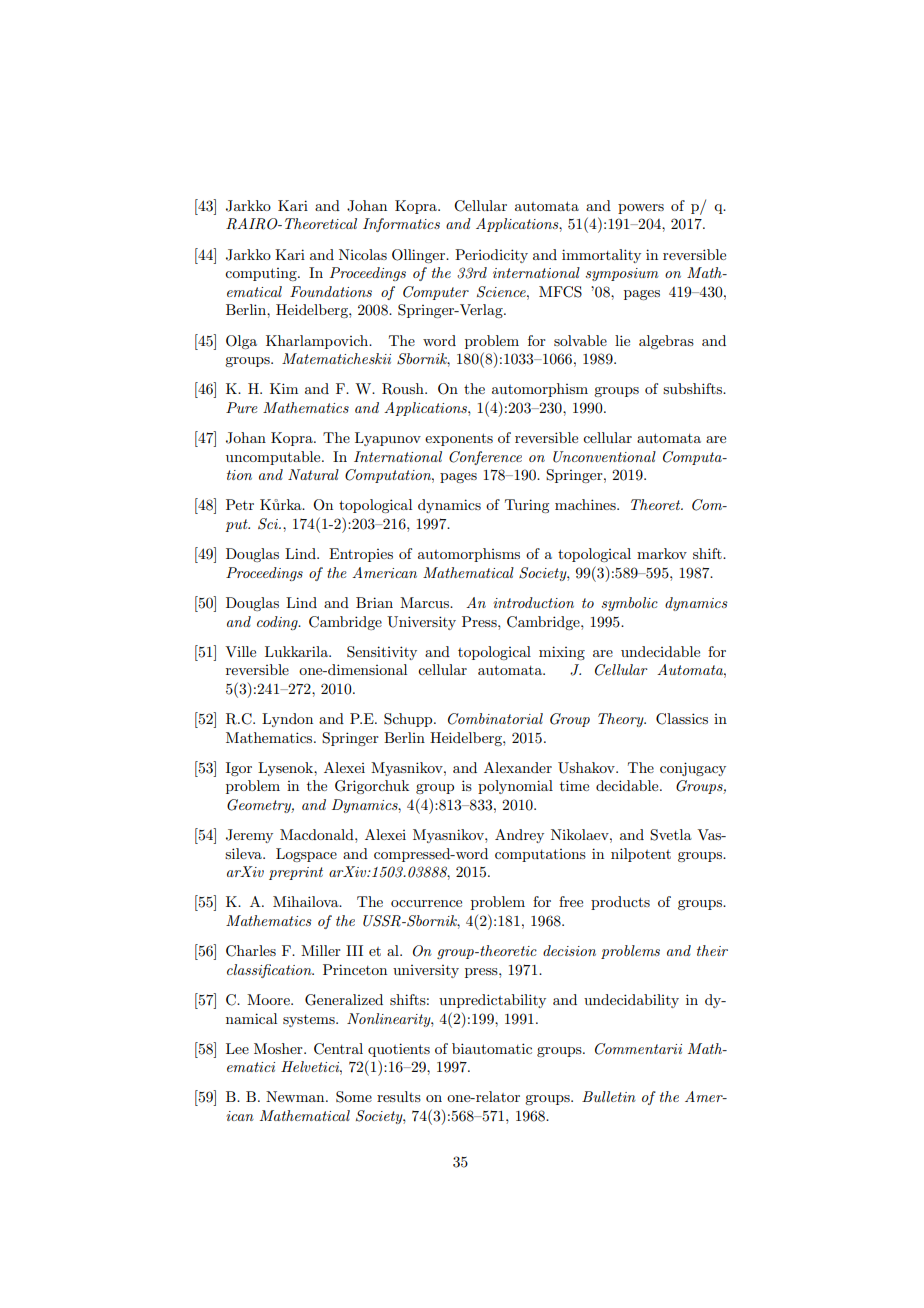 Image resolution: width=924 pixels, height=1308 pixels. Describe the element at coordinates (491, 256) in the image. I see `Periodicity` at that location.
